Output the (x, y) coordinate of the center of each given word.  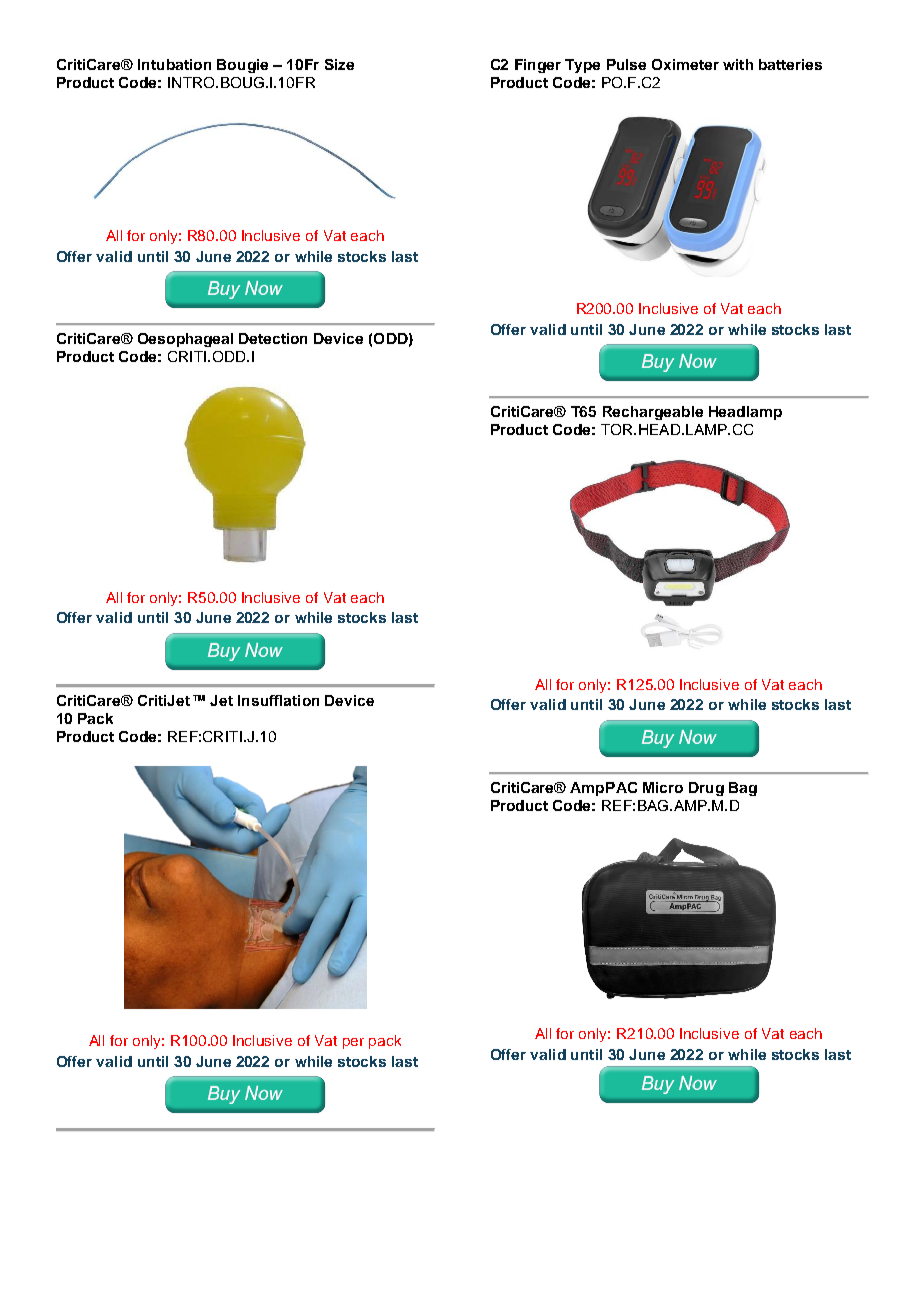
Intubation (174, 64)
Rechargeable (653, 413)
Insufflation (278, 700)
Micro (663, 787)
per (353, 1043)
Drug (706, 789)
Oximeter (685, 64)
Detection (273, 338)
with (738, 64)
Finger (538, 66)
